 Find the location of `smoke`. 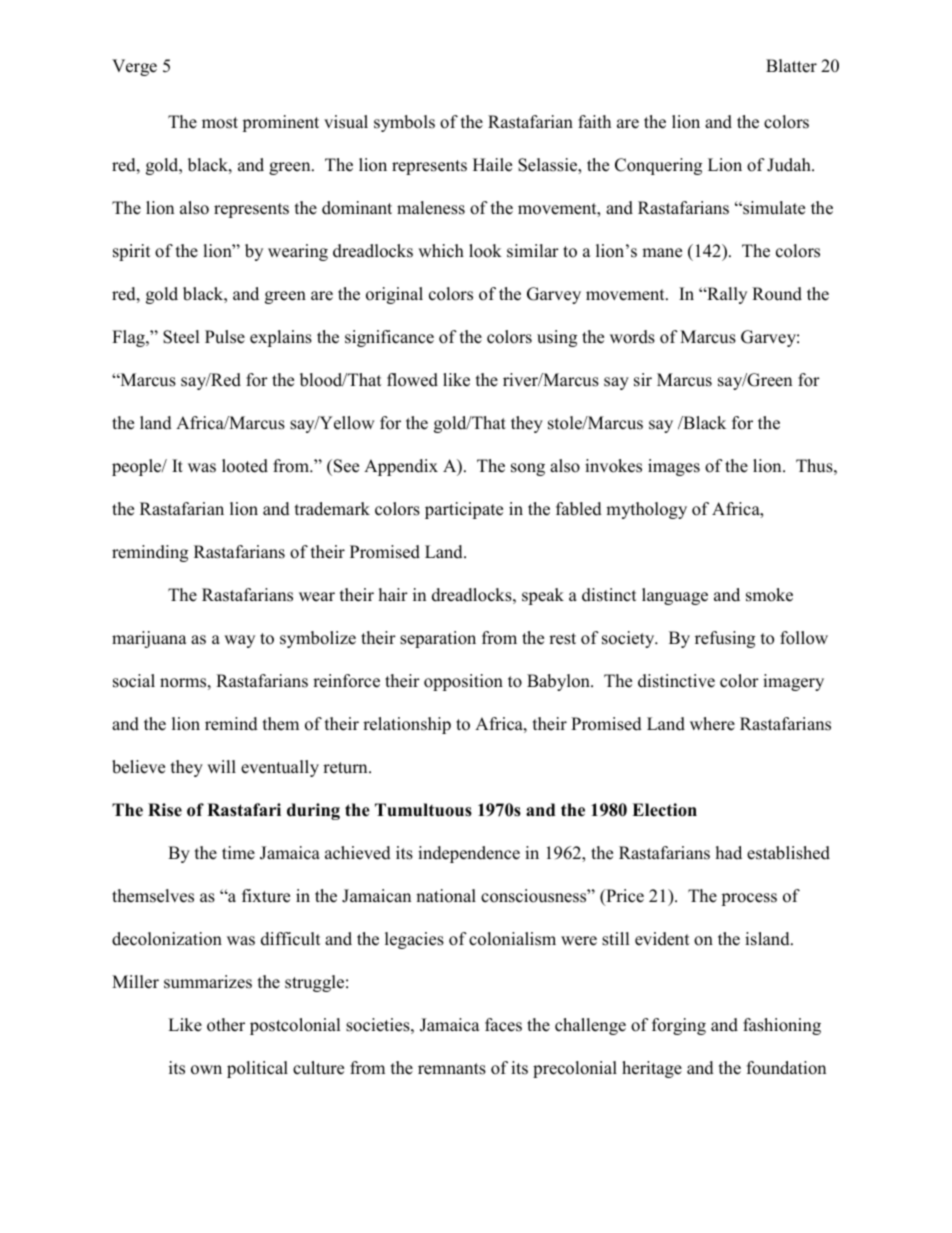

smoke is located at coordinates (769, 595).
